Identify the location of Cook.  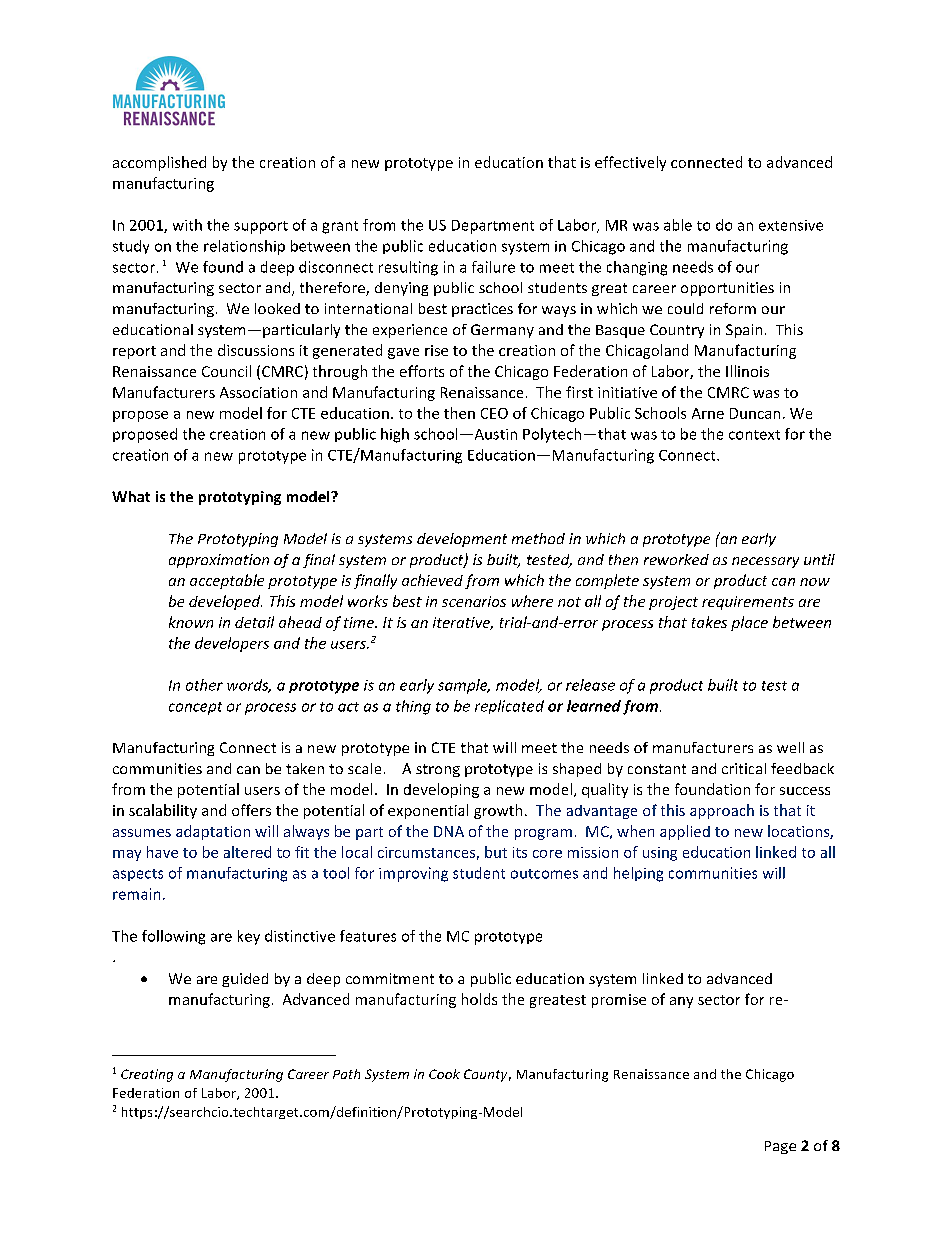
(444, 1074).
